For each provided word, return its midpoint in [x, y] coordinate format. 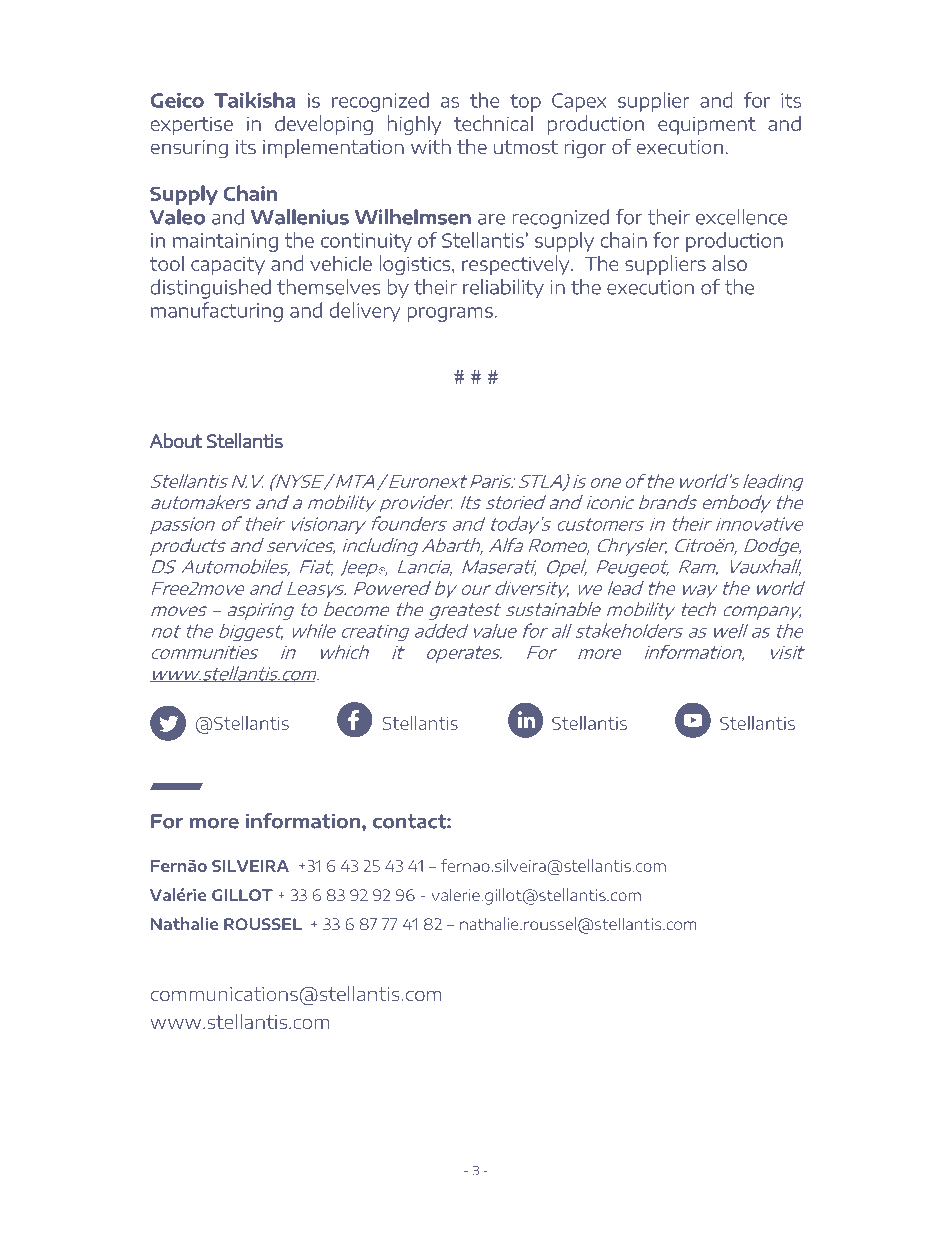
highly [415, 125]
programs [450, 314]
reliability [503, 289]
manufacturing [217, 312]
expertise [192, 126]
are [491, 219]
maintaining [225, 242]
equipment [707, 126]
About [176, 441]
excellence [741, 217]
